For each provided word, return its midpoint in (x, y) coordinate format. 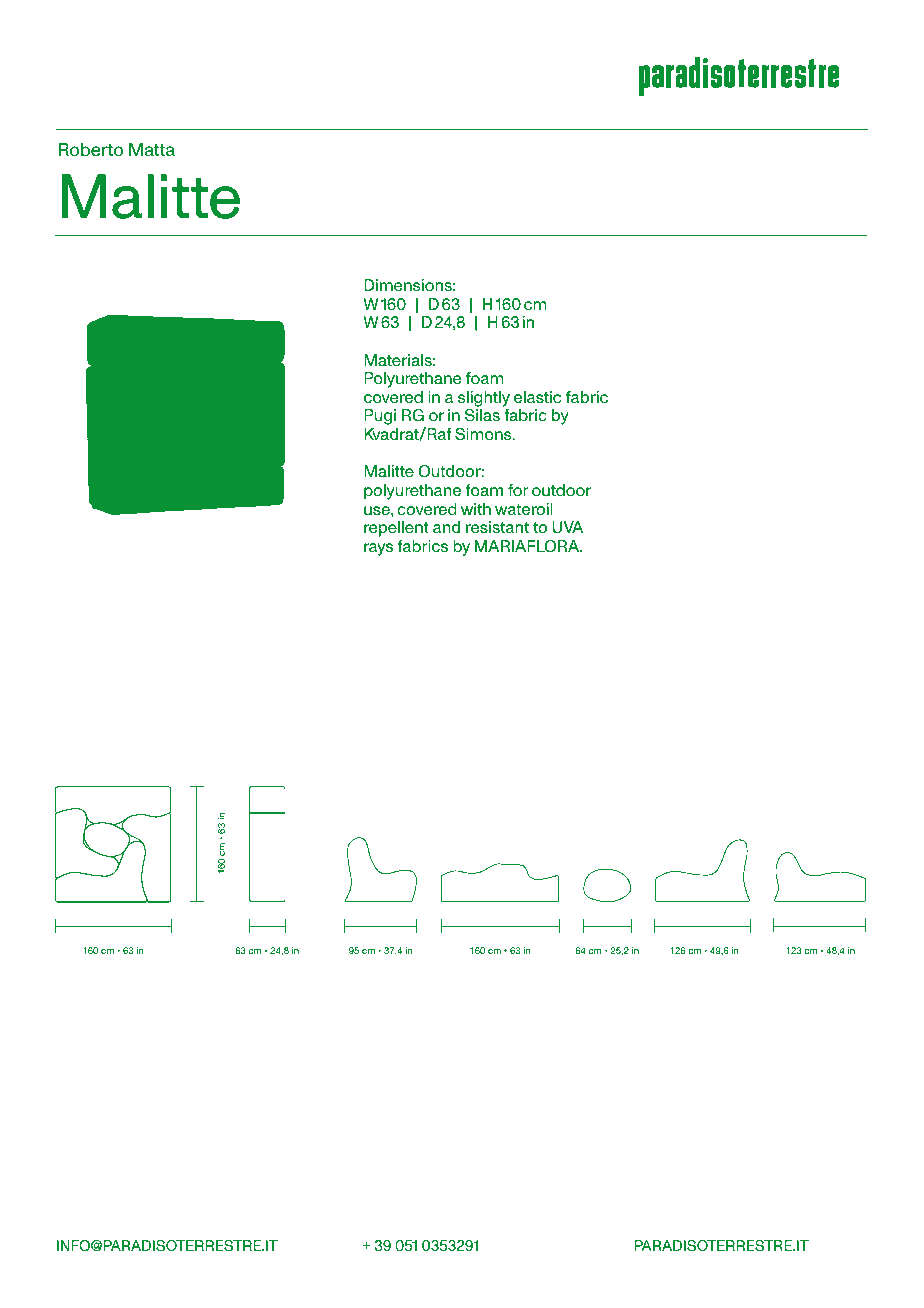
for (518, 490)
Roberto (90, 149)
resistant (497, 527)
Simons (484, 434)
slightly (484, 399)
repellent (396, 529)
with (476, 509)
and (446, 527)
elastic (537, 397)
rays (378, 549)
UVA (567, 527)
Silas (482, 415)
